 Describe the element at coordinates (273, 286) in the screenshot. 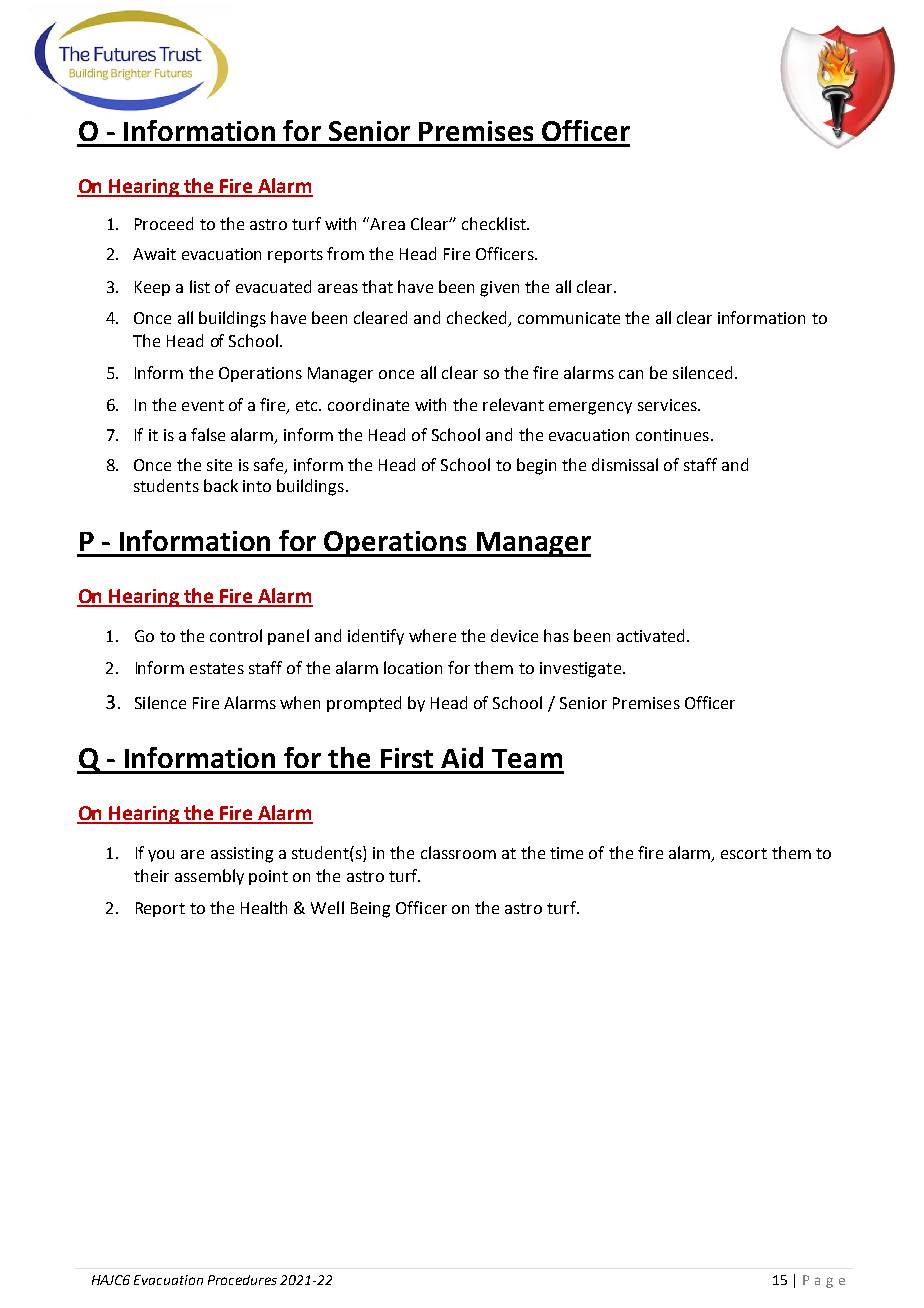

I see `evacuated` at that location.
